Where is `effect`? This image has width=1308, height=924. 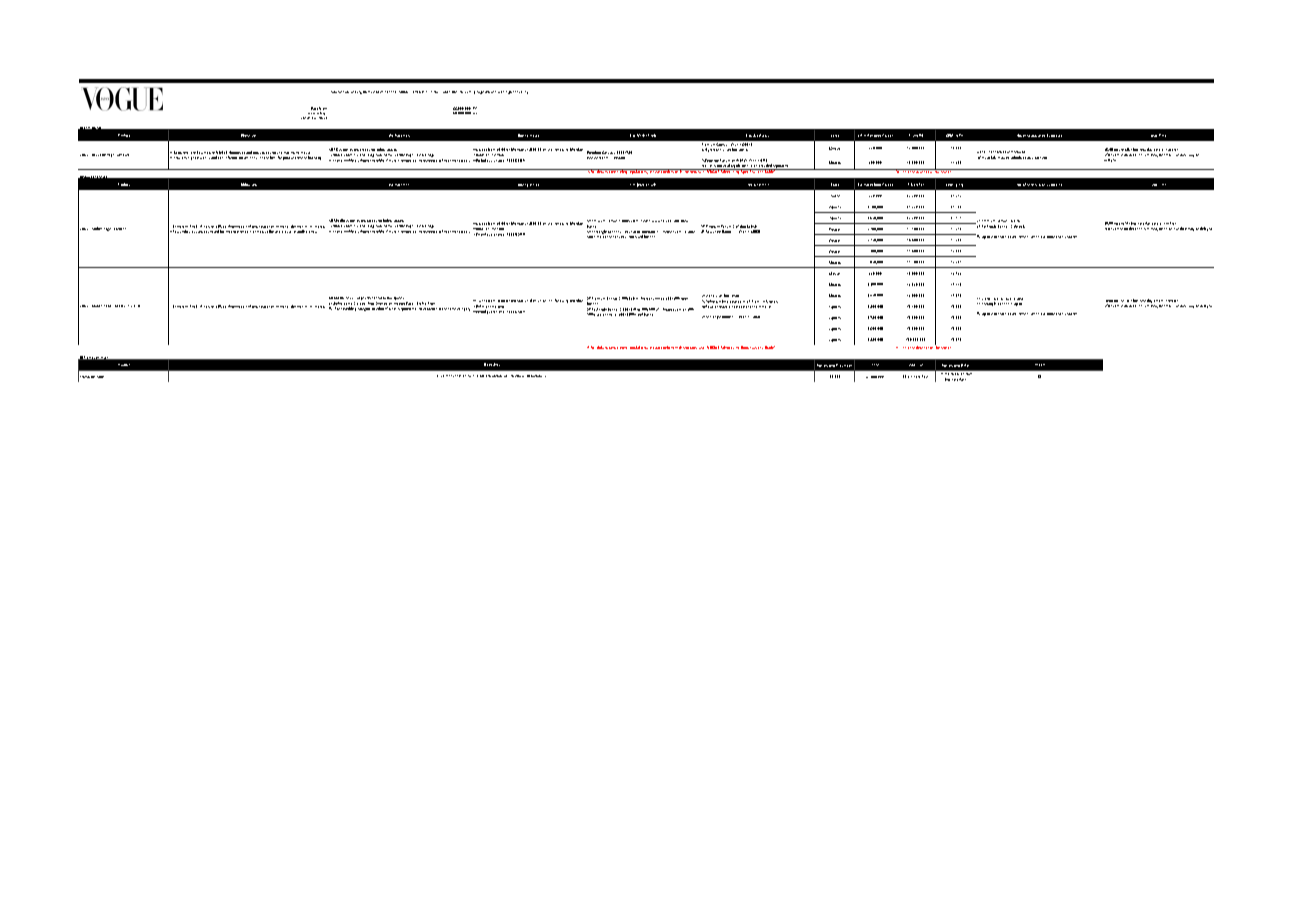
effect is located at coordinates (313, 232).
